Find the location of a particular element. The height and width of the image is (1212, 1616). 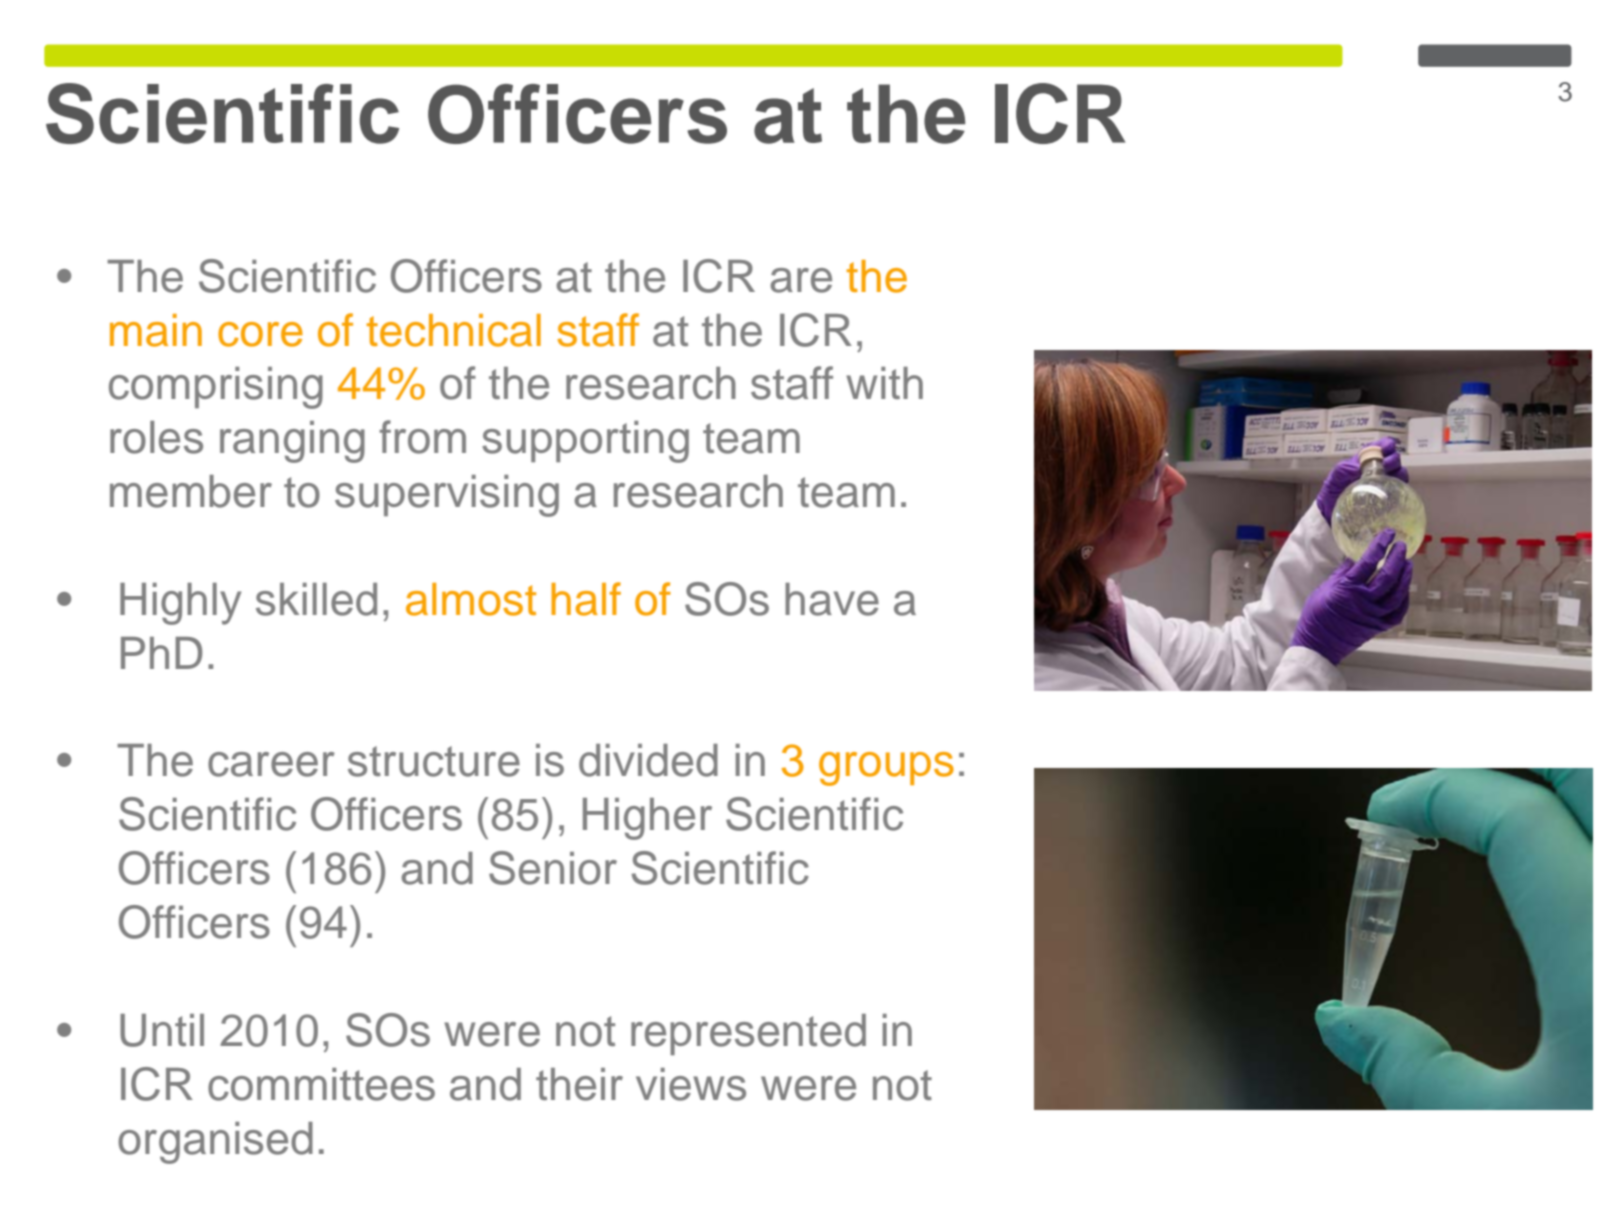

almost is located at coordinates (471, 599).
